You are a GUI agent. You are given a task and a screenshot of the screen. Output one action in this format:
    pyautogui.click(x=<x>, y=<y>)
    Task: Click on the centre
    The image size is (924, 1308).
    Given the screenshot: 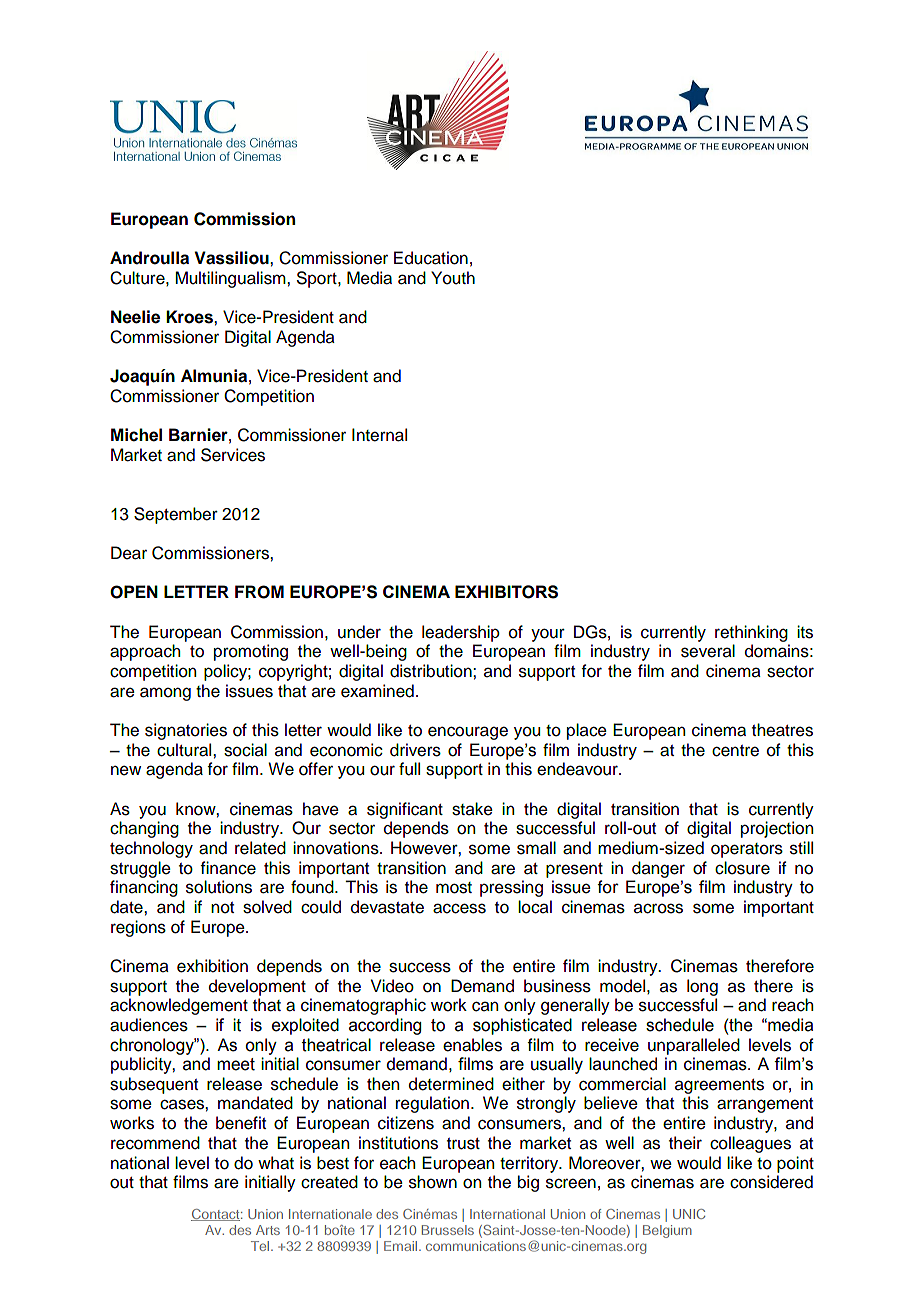 What is the action you would take?
    pyautogui.click(x=735, y=751)
